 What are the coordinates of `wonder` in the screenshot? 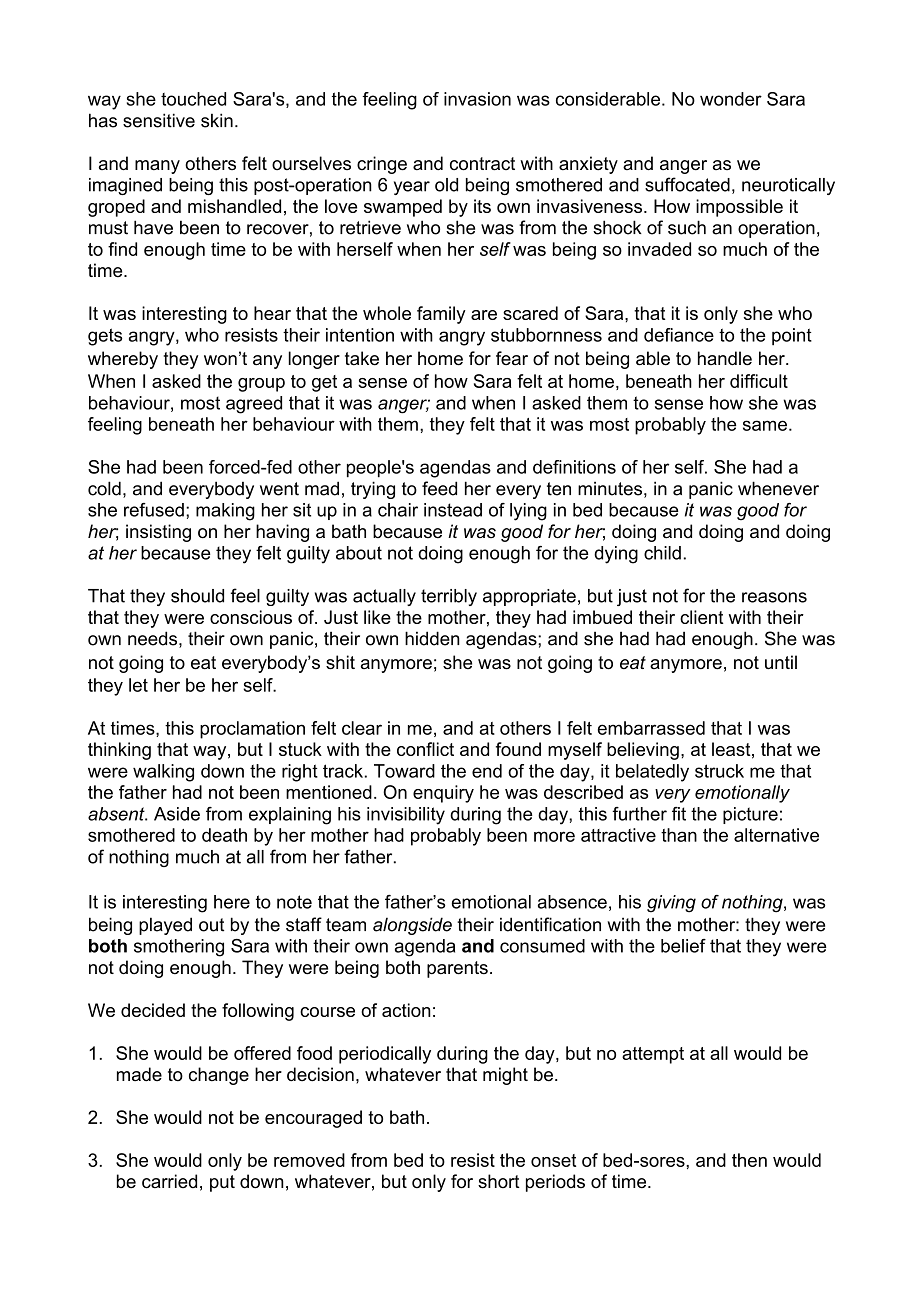 It's located at (731, 99).
